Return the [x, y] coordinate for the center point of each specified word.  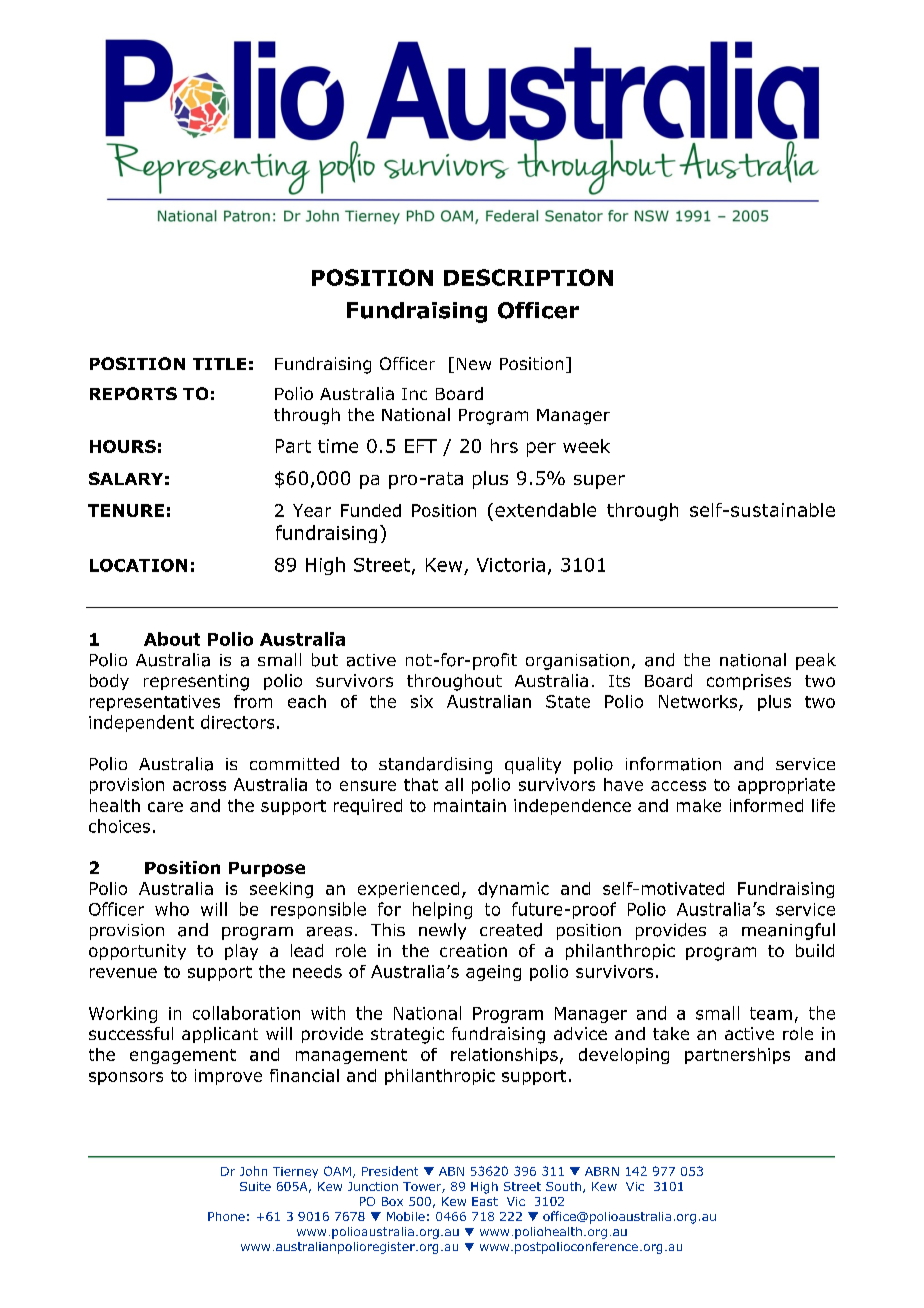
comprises [749, 682]
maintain [470, 805]
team [771, 1013]
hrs [504, 446]
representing [196, 682]
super [599, 482]
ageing [493, 973]
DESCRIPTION [528, 277]
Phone [226, 1216]
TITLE [219, 364]
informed [766, 805]
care [165, 807]
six [422, 701]
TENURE [126, 510]
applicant [220, 1035]
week [586, 446]
